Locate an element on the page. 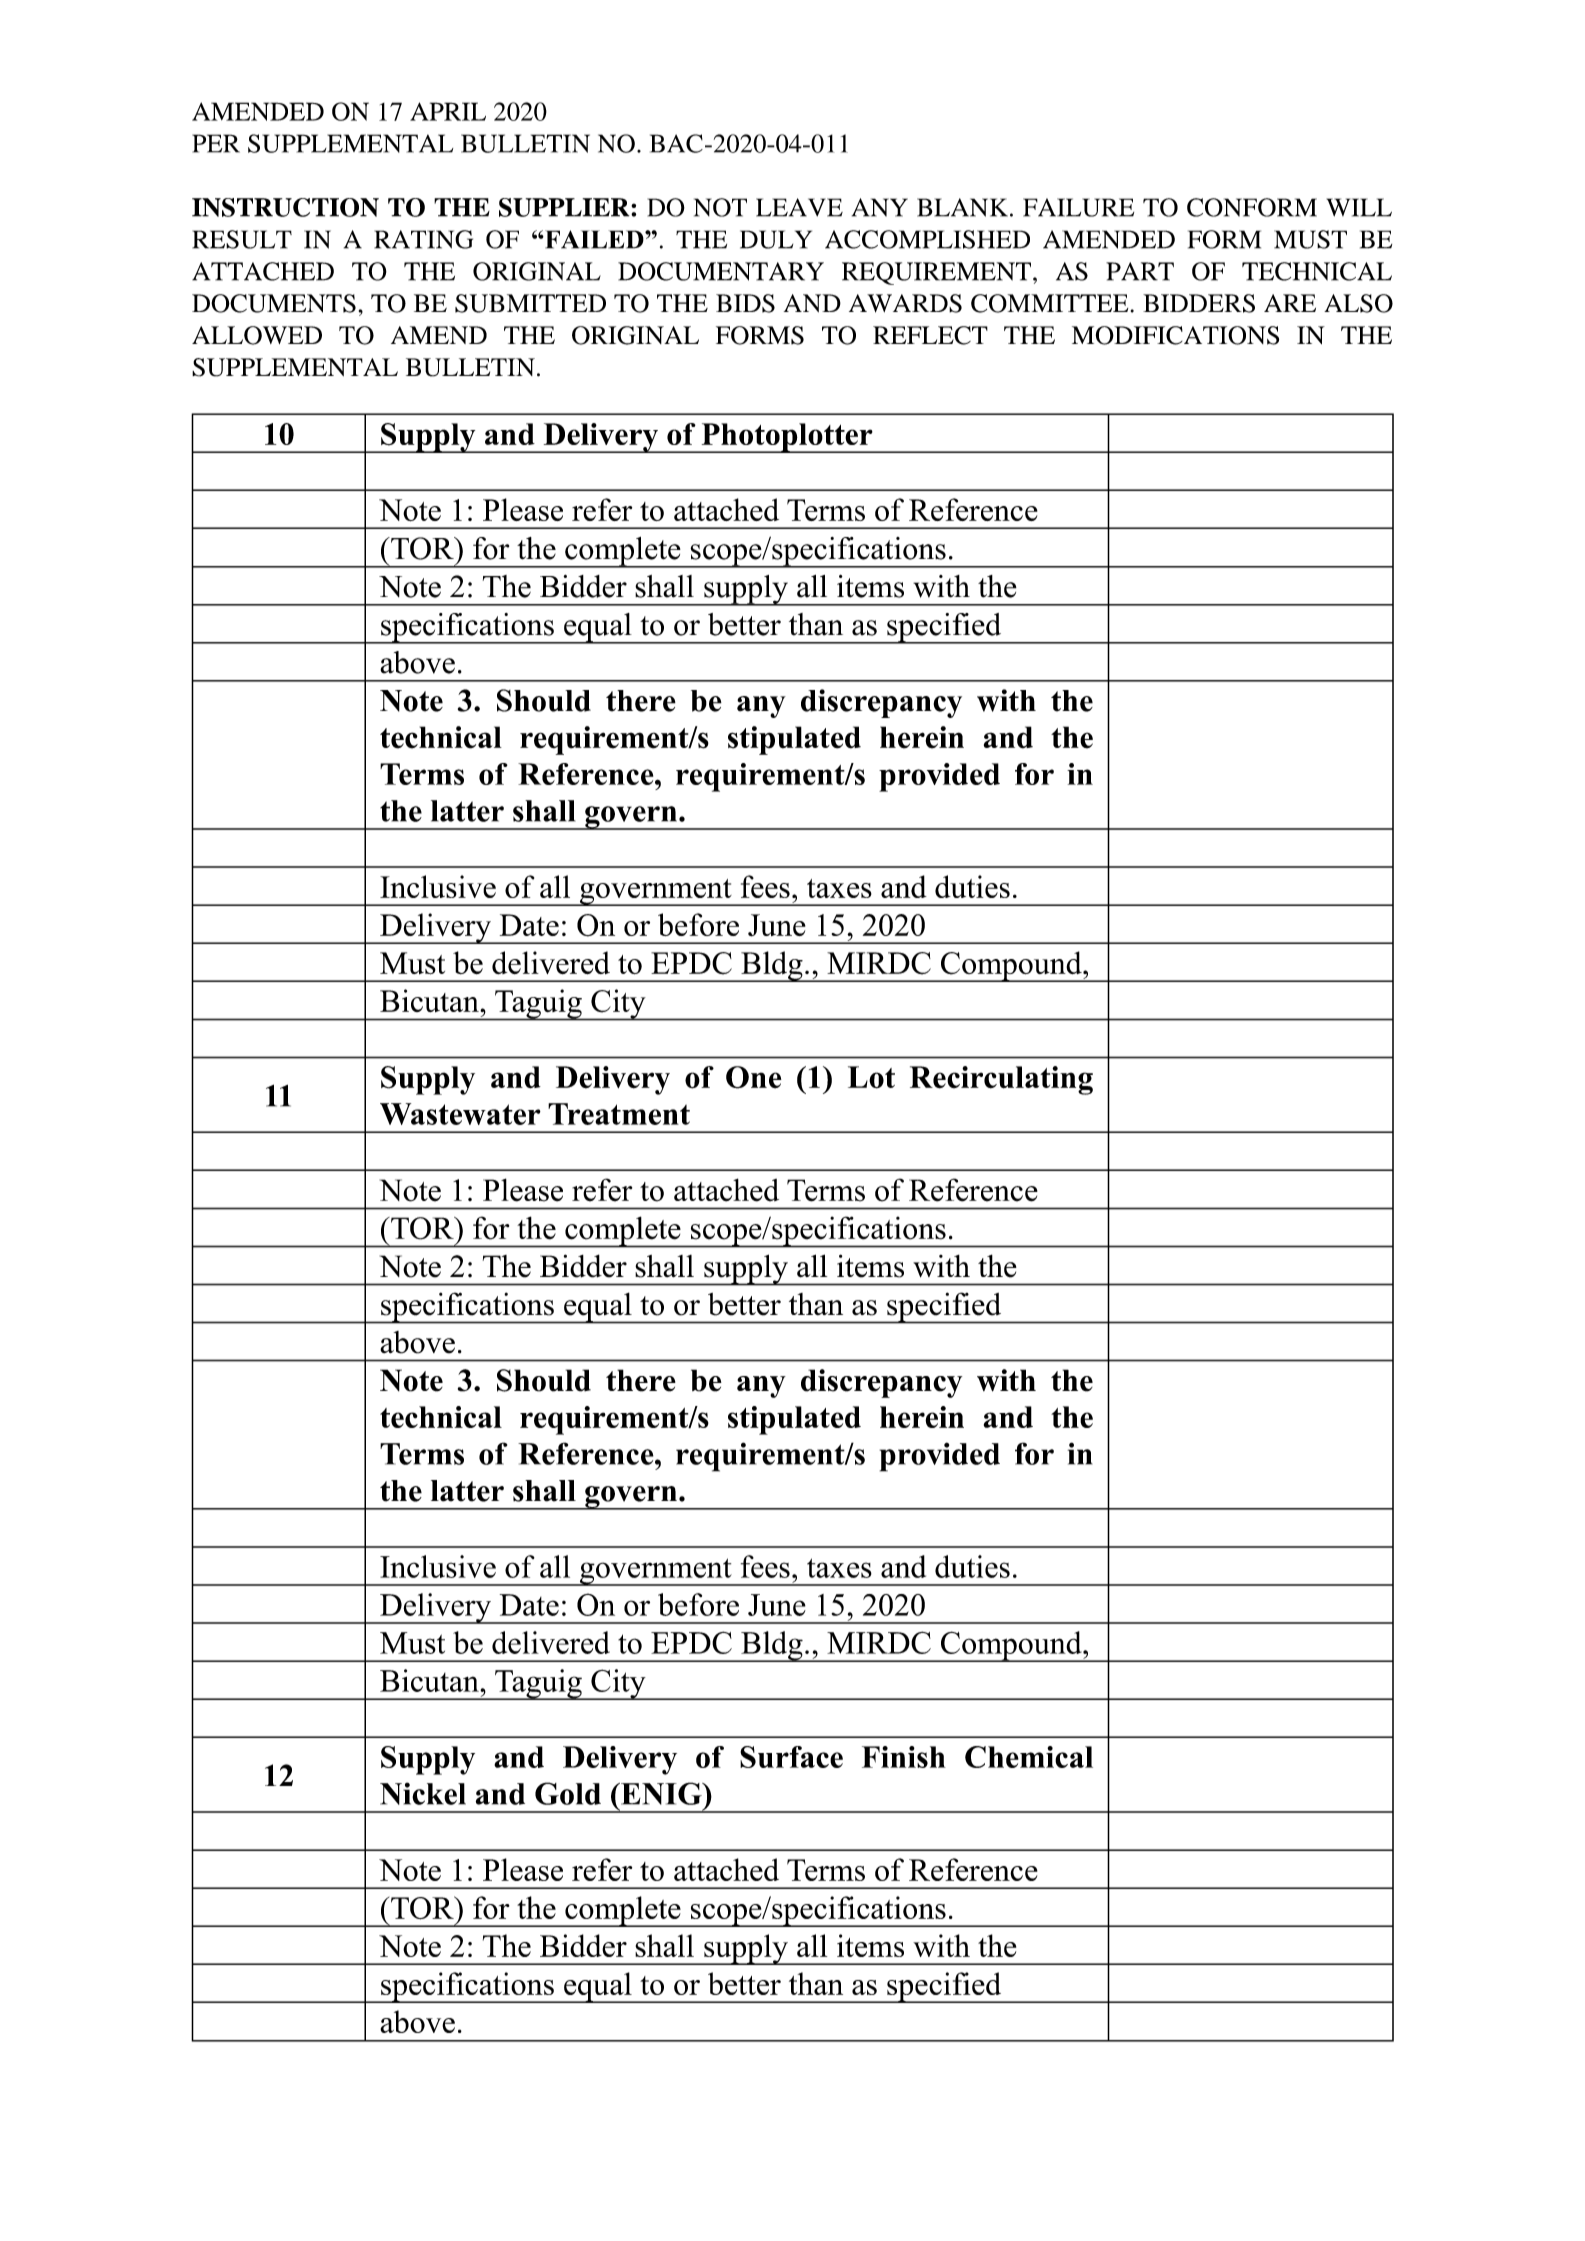 The image size is (1585, 2241). LEAVE is located at coordinates (799, 207).
